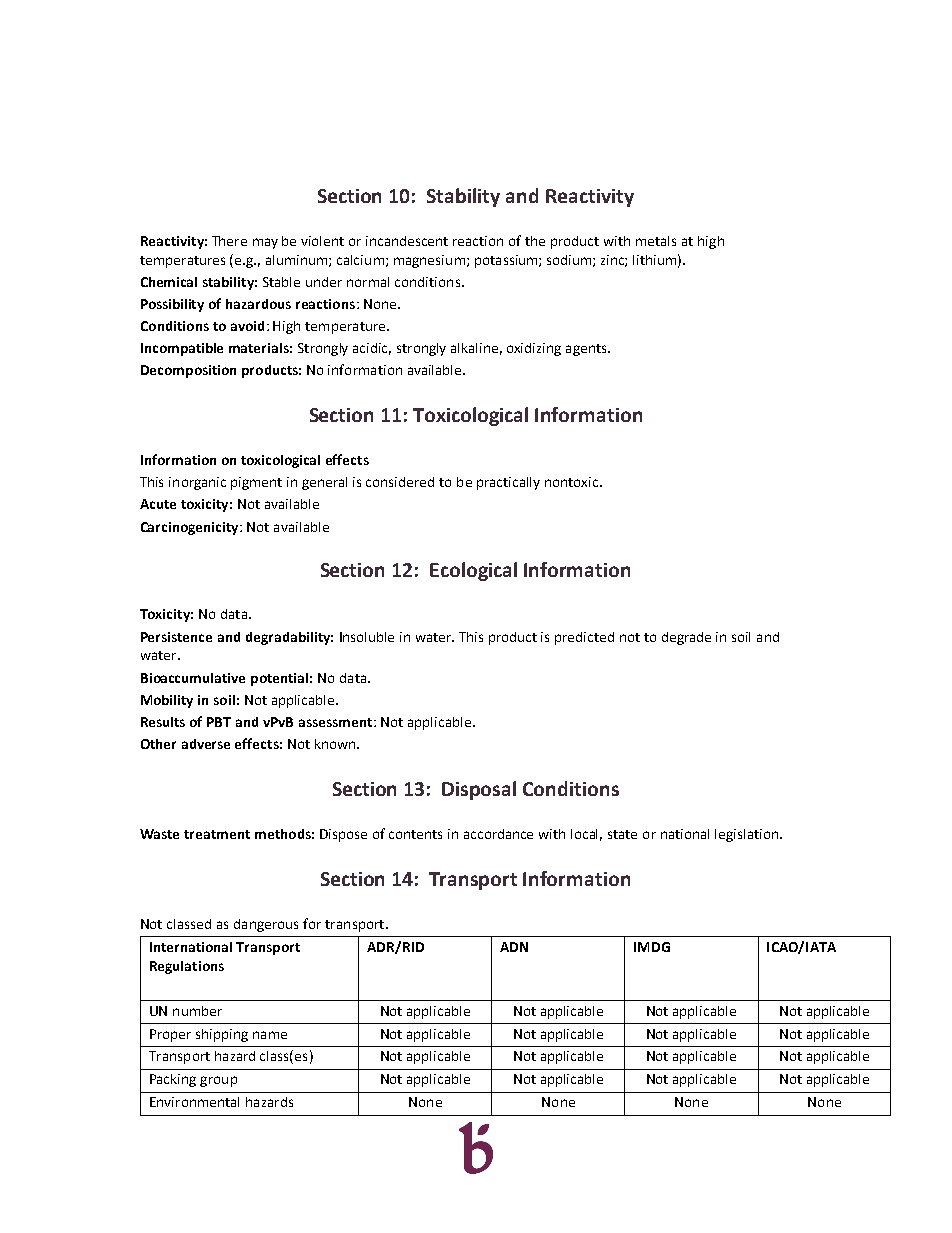 The image size is (952, 1233). What do you see at coordinates (229, 241) in the page?
I see `There` at bounding box center [229, 241].
